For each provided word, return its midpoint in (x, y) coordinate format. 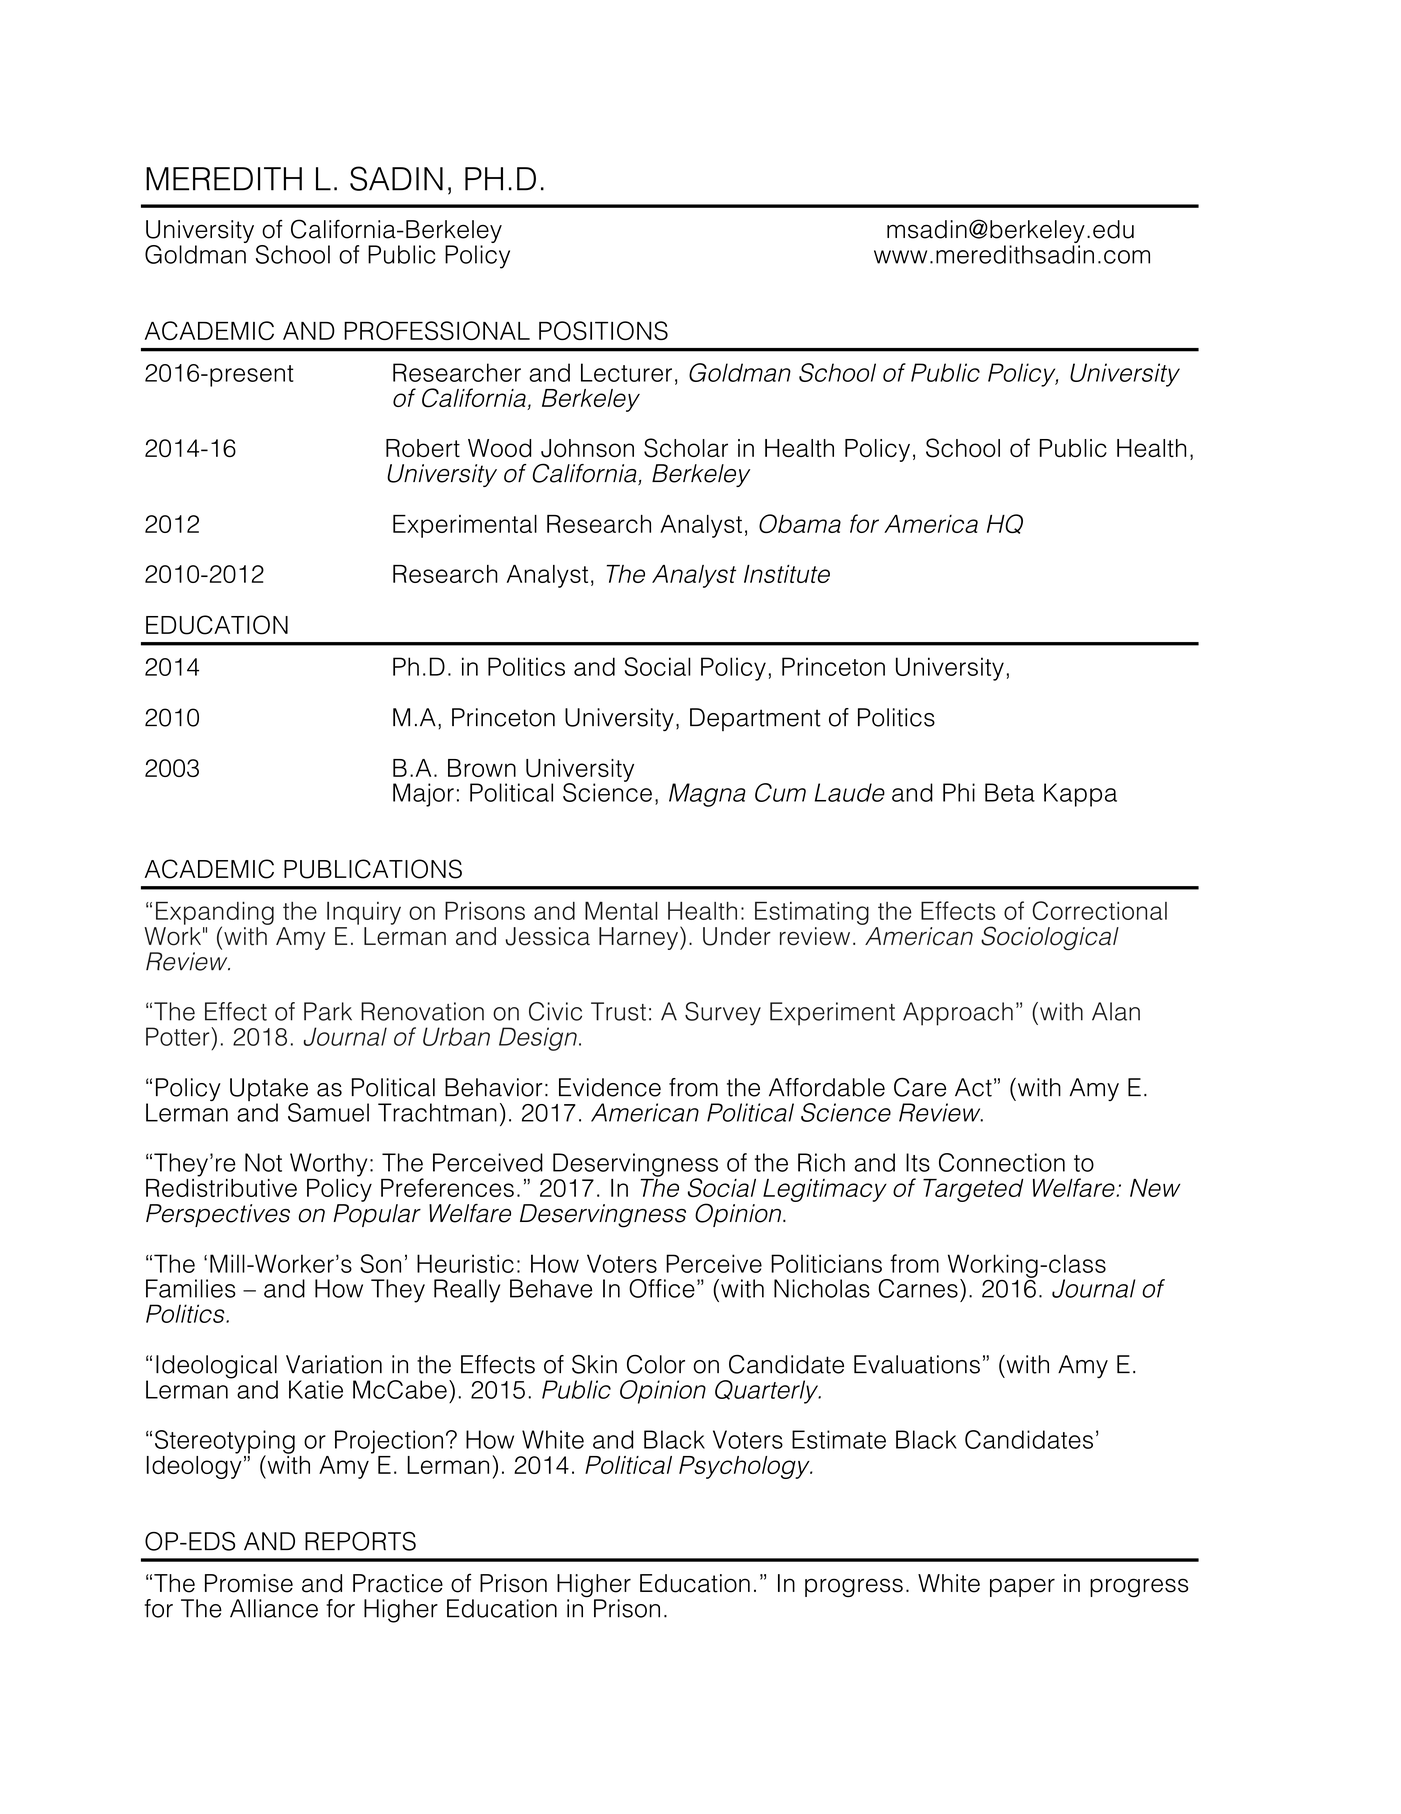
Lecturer (626, 372)
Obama (800, 523)
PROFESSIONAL (437, 330)
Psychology (745, 1467)
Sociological (1050, 938)
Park (328, 1011)
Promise (249, 1583)
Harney (640, 938)
